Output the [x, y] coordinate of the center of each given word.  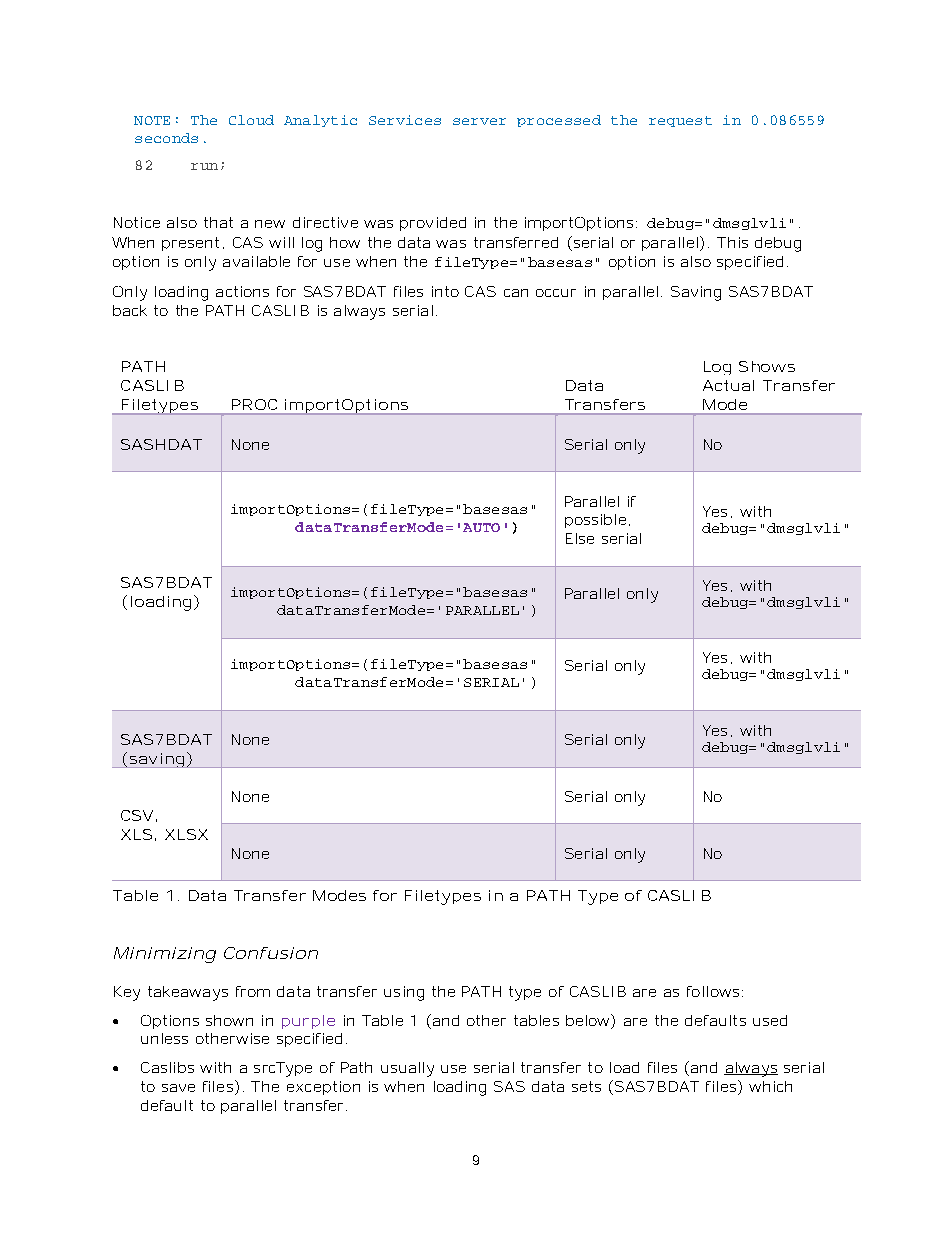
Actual [728, 385]
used [770, 1020]
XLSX [186, 834]
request [680, 121]
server [479, 121]
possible [595, 521]
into [445, 291]
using [404, 993]
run [204, 166]
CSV [137, 815]
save [178, 1088]
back [130, 310]
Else [580, 538]
